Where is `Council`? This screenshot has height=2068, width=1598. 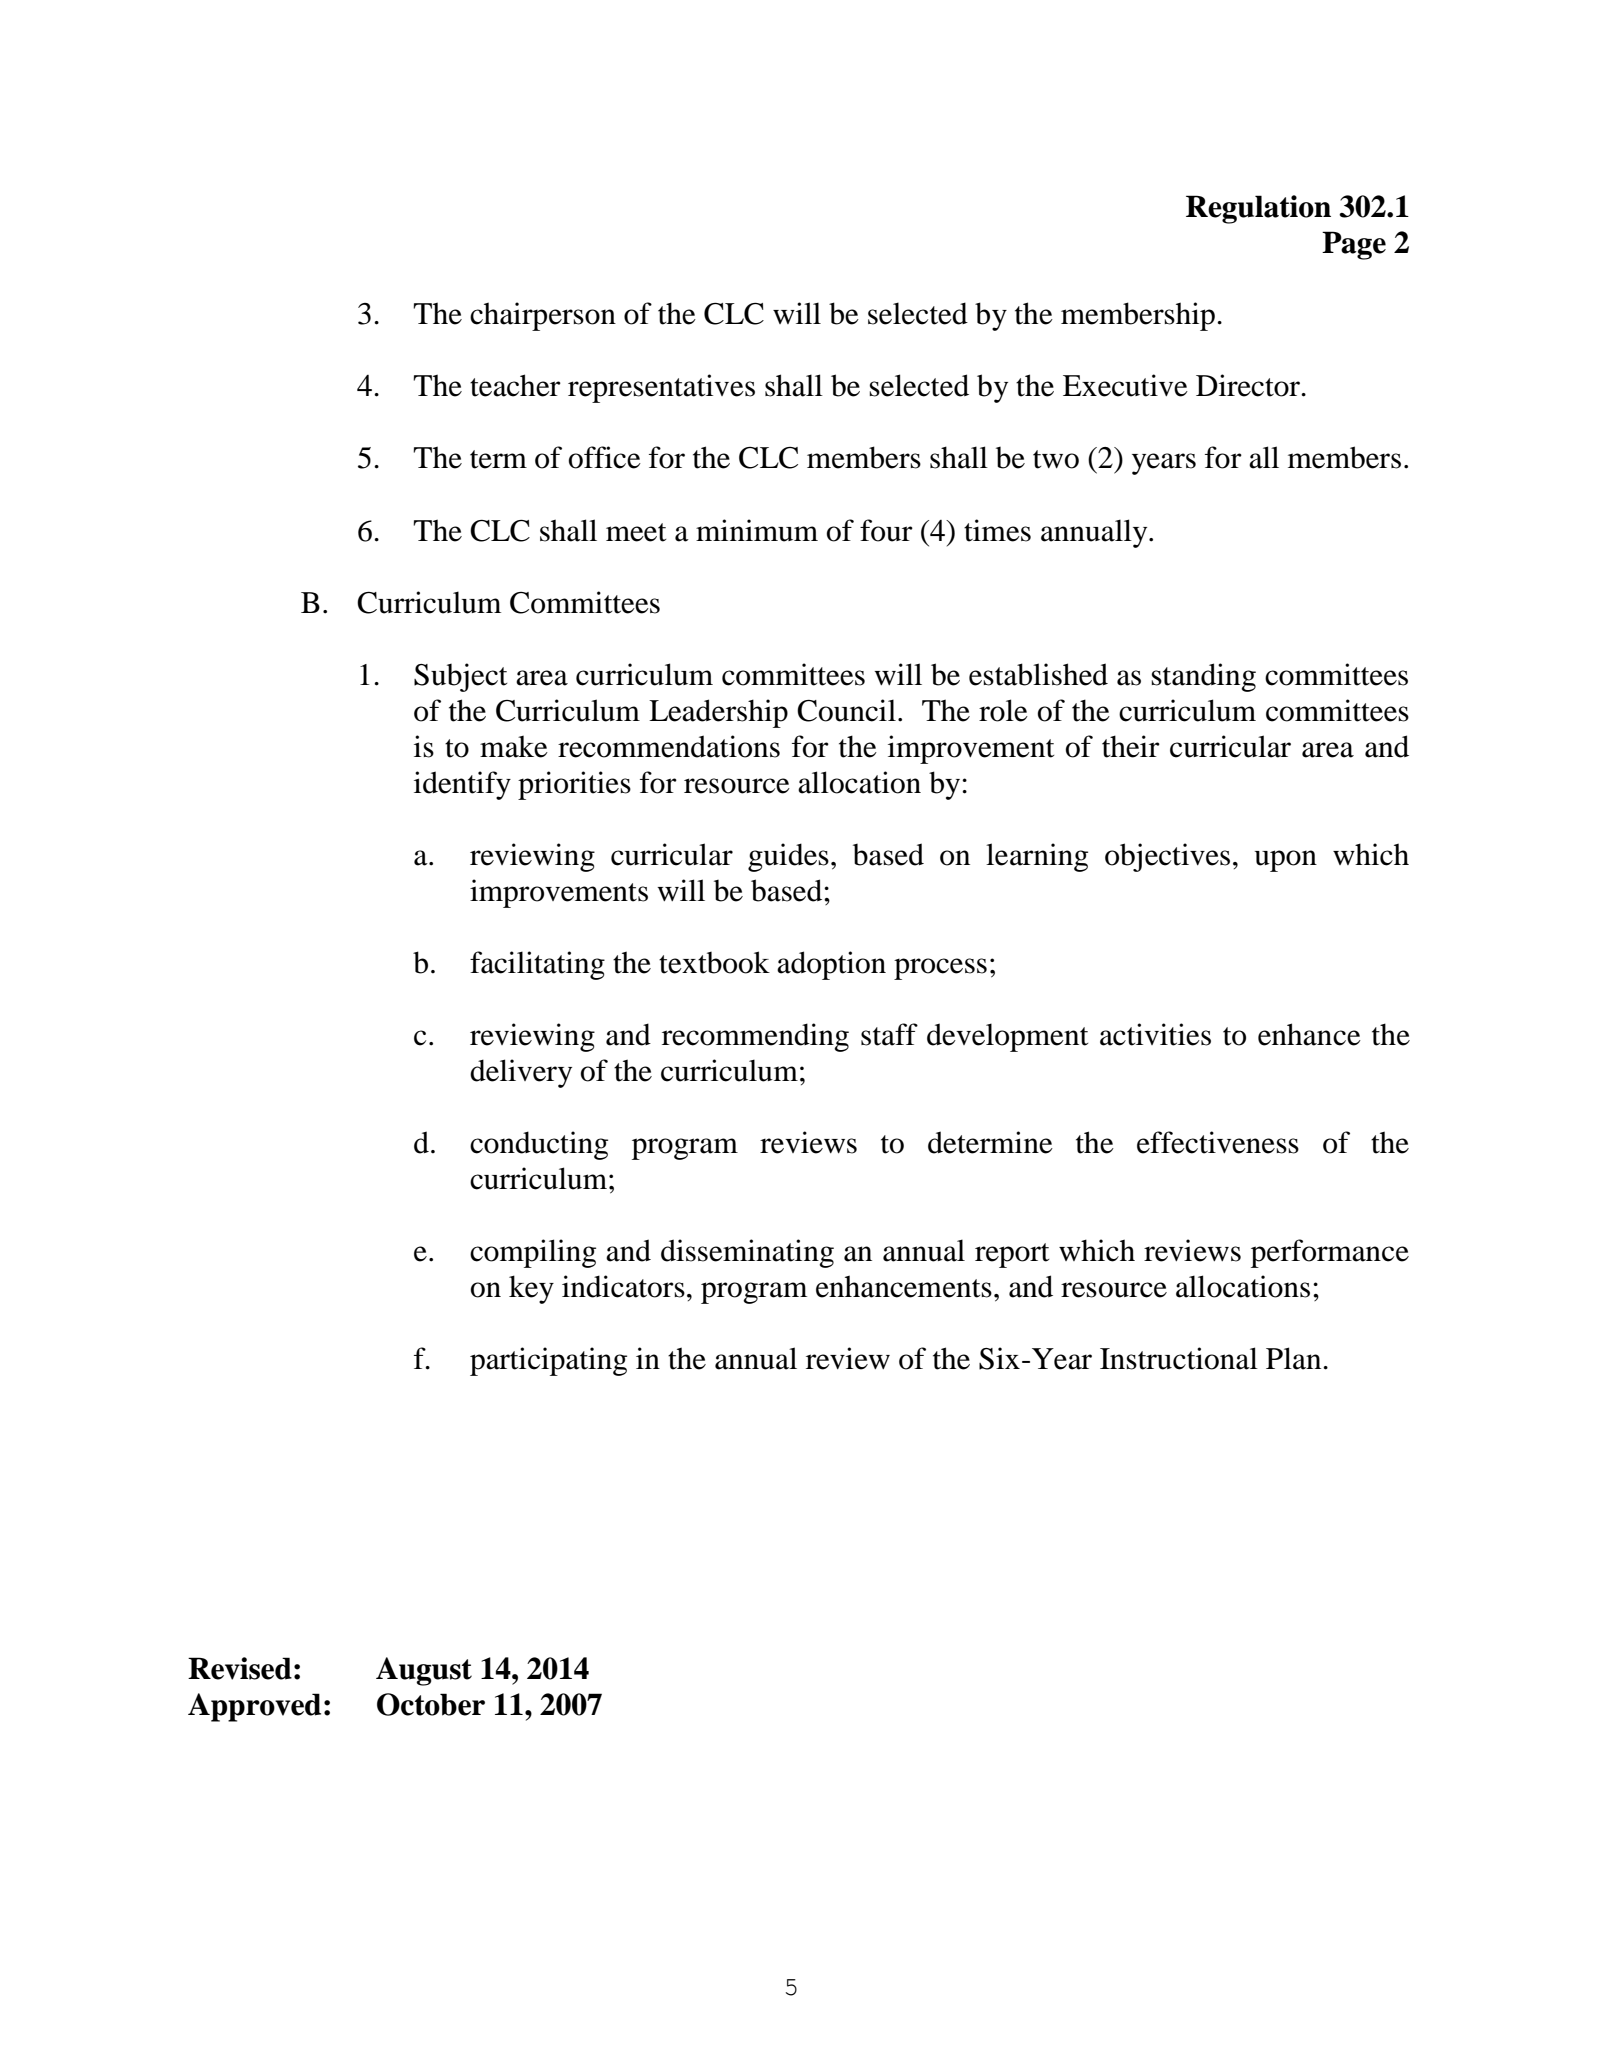 Council is located at coordinates (846, 710).
